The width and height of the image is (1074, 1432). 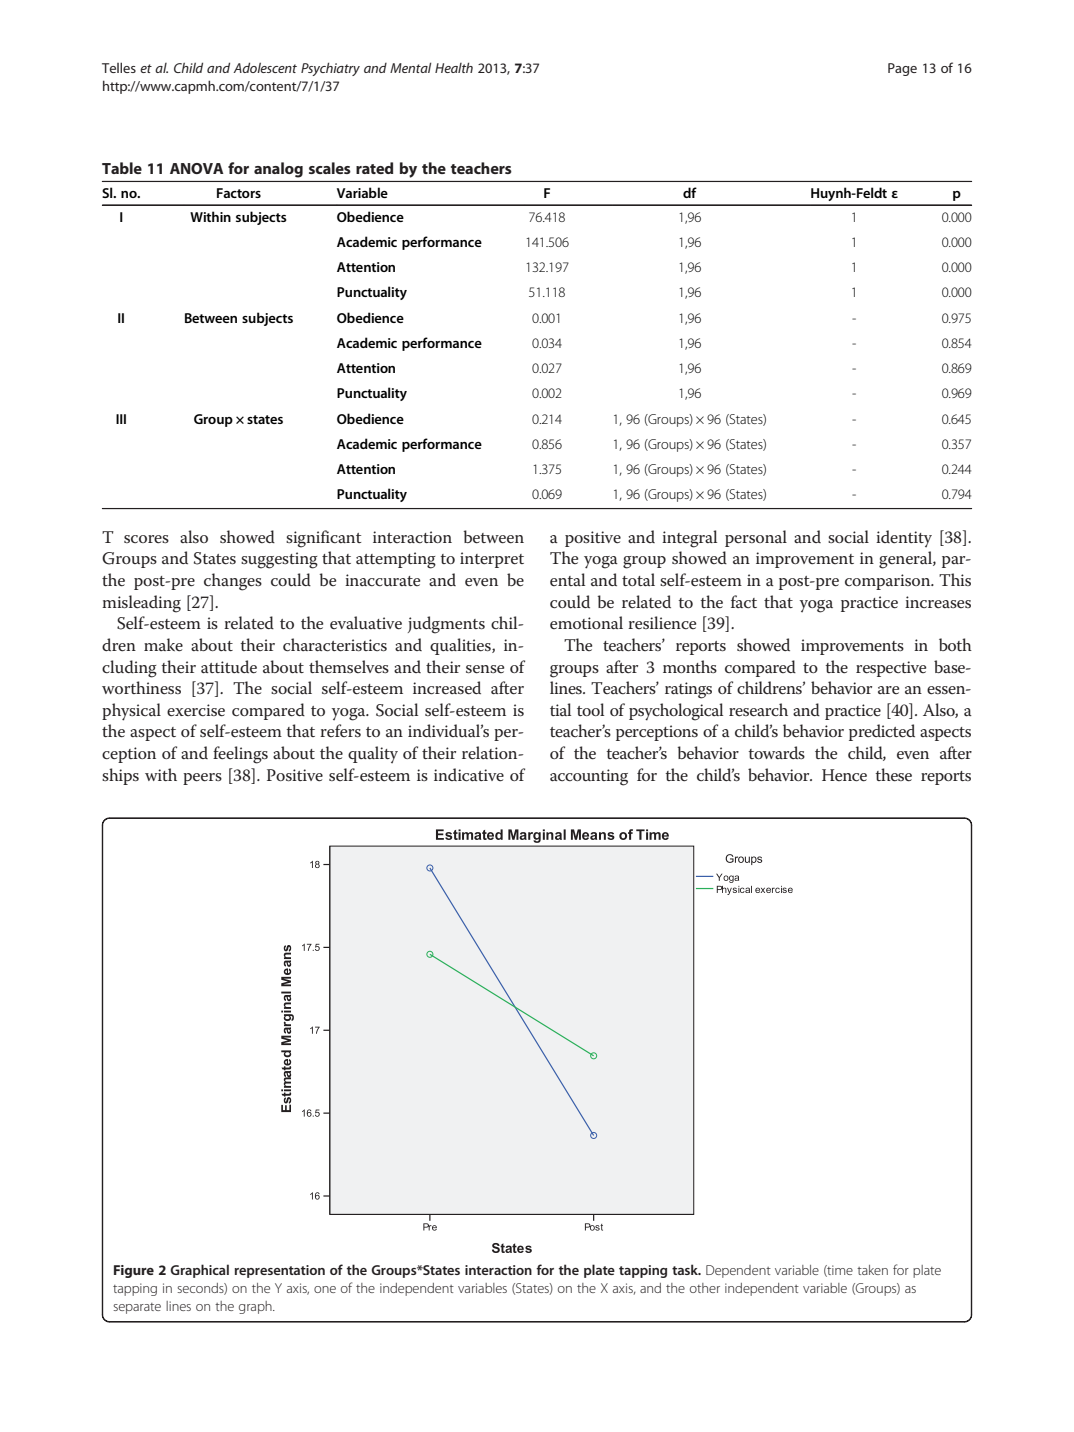 What do you see at coordinates (872, 1270) in the image?
I see `taken` at bounding box center [872, 1270].
